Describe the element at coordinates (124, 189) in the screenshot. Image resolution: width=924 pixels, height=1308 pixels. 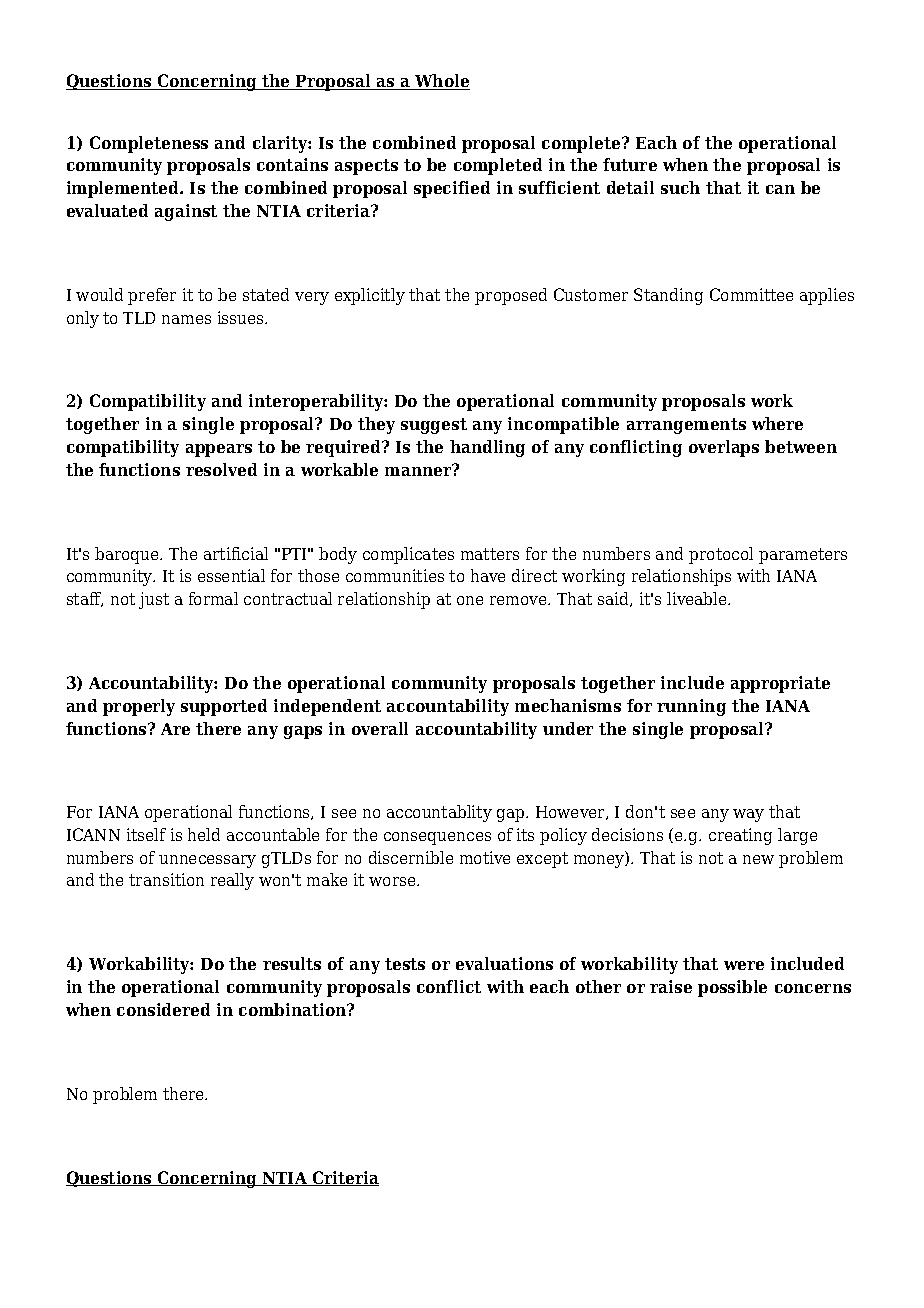
I see `implemented` at that location.
